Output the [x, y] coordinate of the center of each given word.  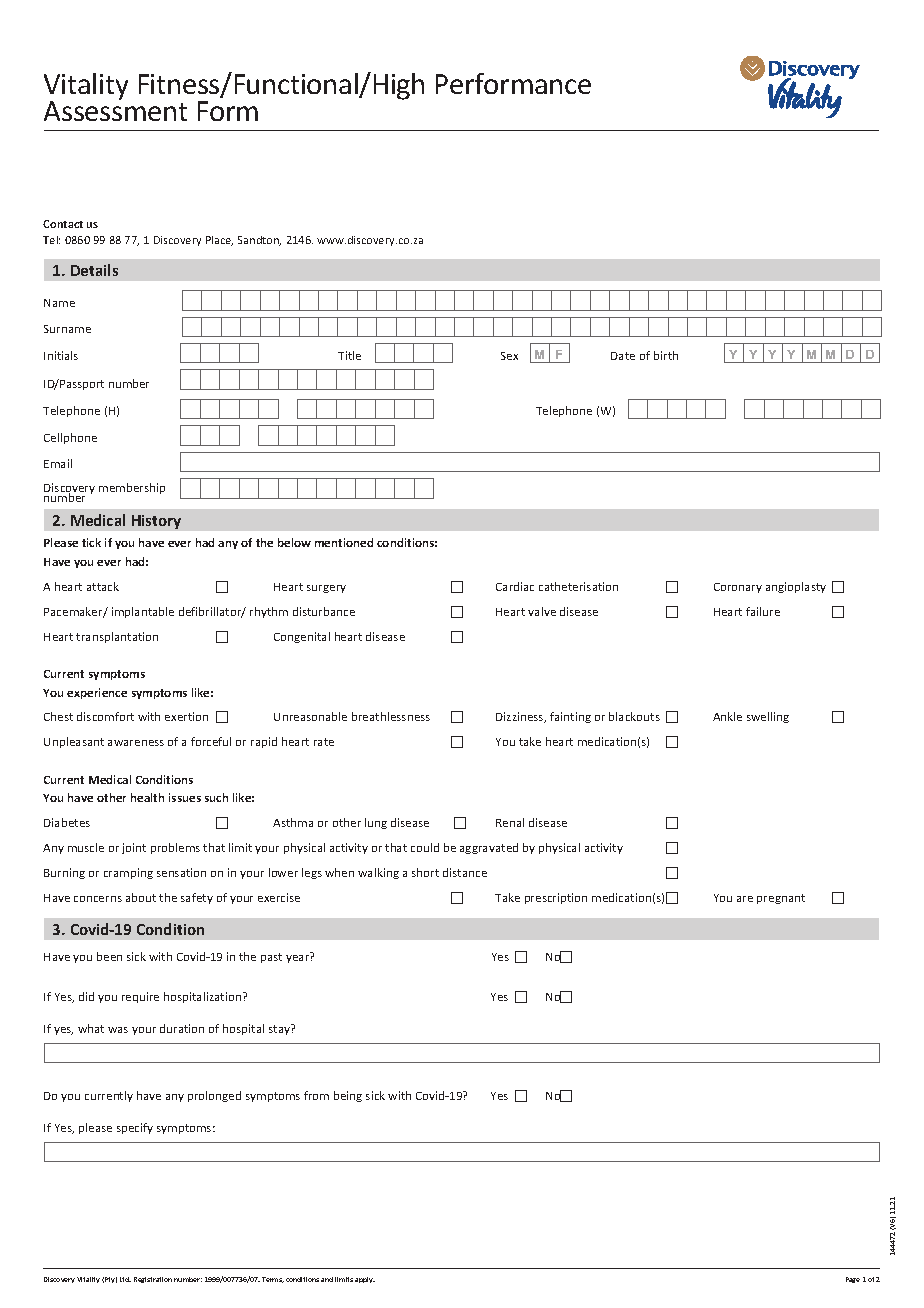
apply [365, 1280]
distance [465, 872]
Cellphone [70, 438]
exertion [186, 716]
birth [666, 355]
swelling [768, 717]
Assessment [115, 110]
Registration [153, 1280]
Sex [509, 356]
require [140, 997]
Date [623, 356]
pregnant [781, 899]
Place [219, 241]
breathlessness [391, 716]
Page [853, 1280]
